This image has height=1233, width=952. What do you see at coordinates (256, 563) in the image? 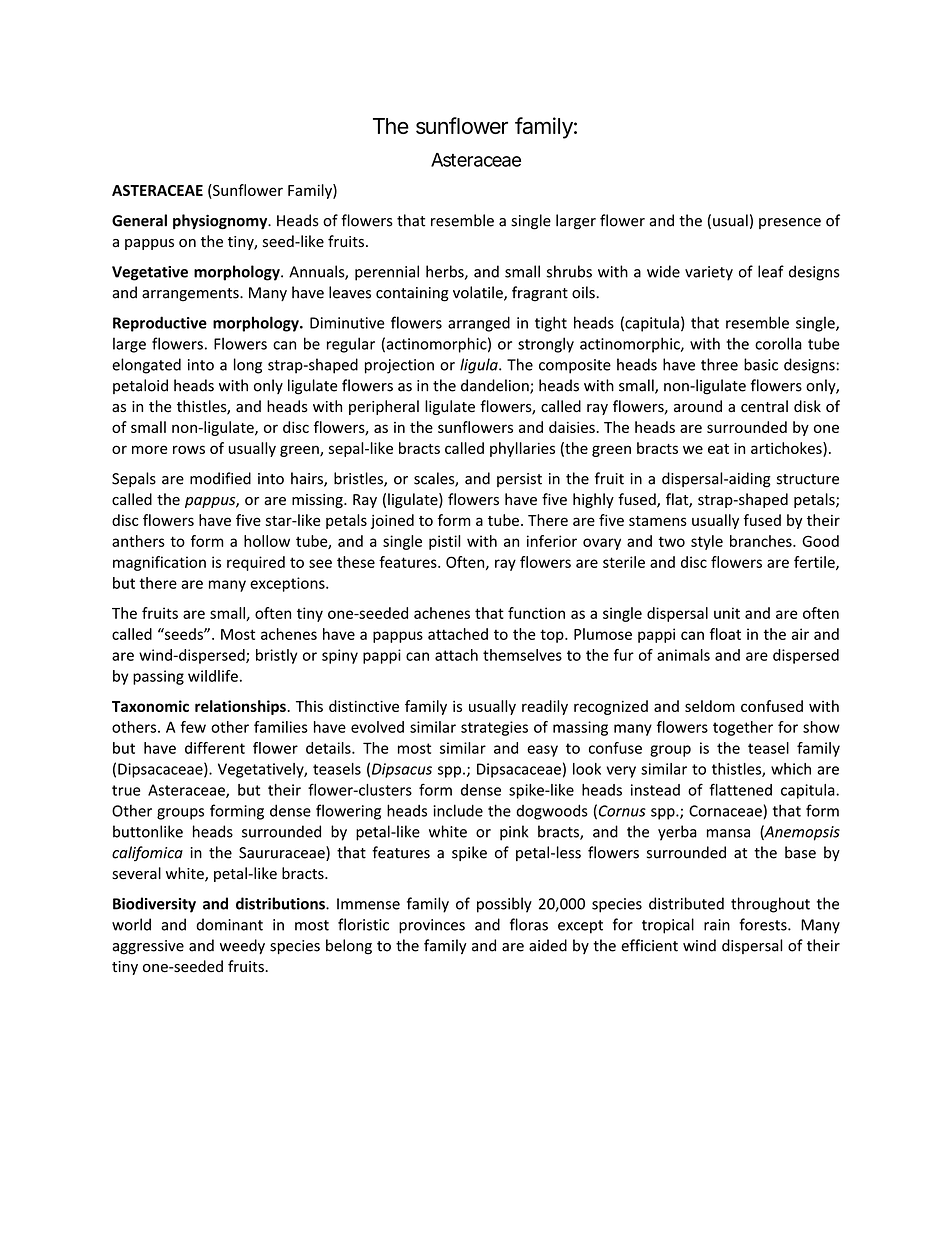
I see `required` at bounding box center [256, 563].
